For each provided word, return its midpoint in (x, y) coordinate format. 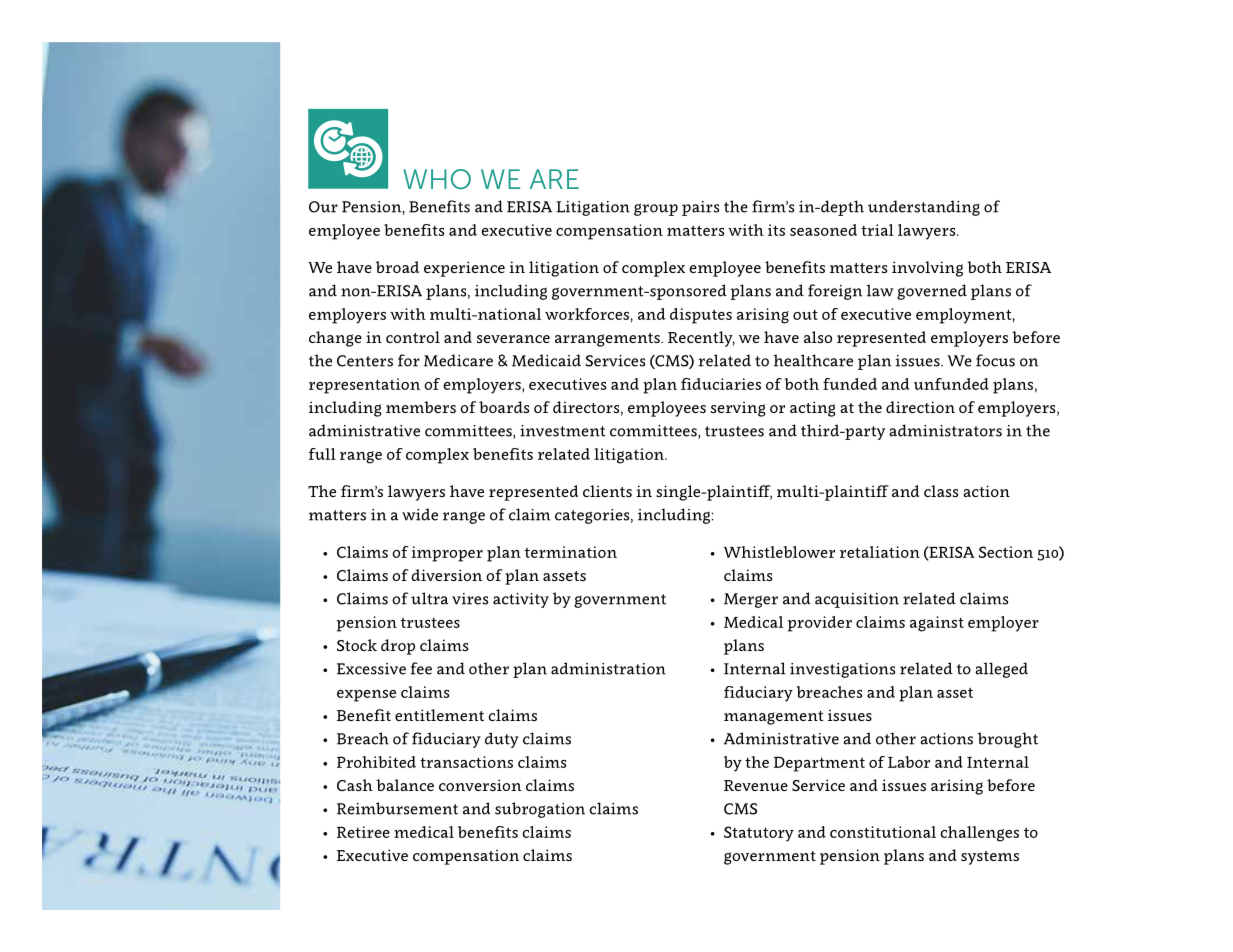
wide (420, 514)
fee (421, 668)
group (656, 209)
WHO (437, 179)
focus (995, 360)
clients (607, 491)
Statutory (759, 834)
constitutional (883, 832)
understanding (924, 208)
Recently (701, 339)
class (941, 491)
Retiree (363, 832)
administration (608, 668)
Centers (365, 361)
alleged (1001, 670)
